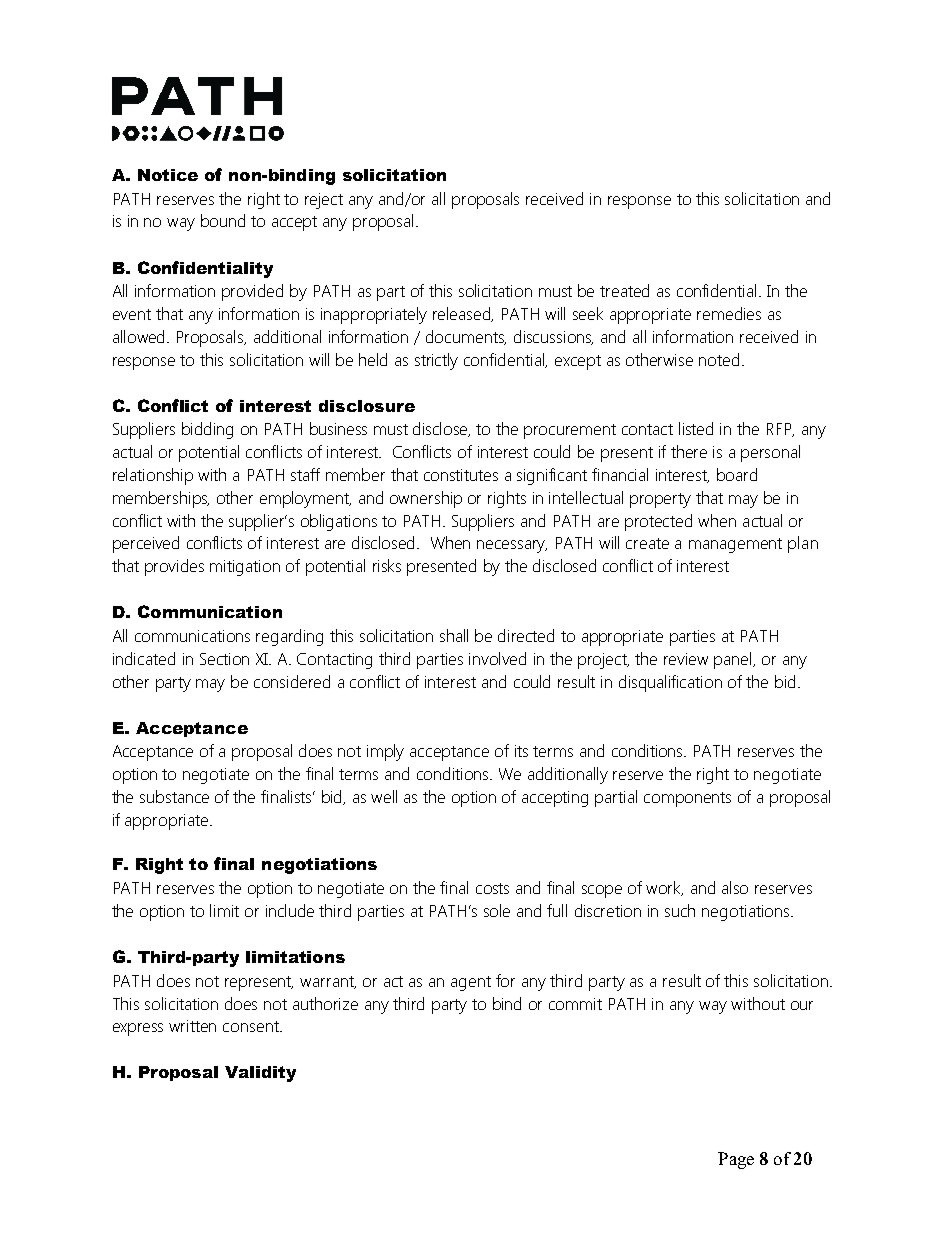 Image resolution: width=952 pixels, height=1233 pixels. Describe the element at coordinates (223, 220) in the screenshot. I see `bound` at that location.
